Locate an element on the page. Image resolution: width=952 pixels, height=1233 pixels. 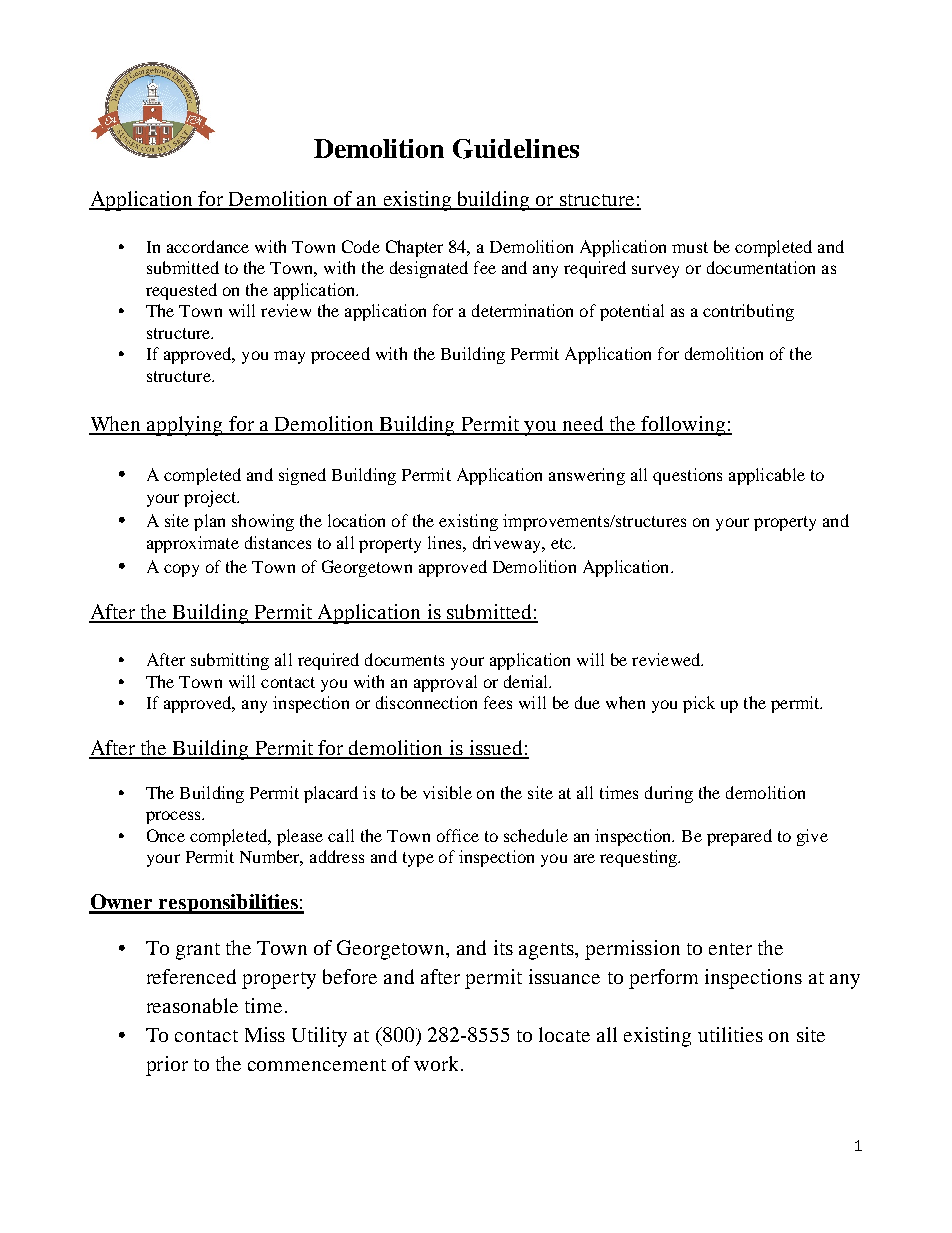
documentation is located at coordinates (761, 267).
